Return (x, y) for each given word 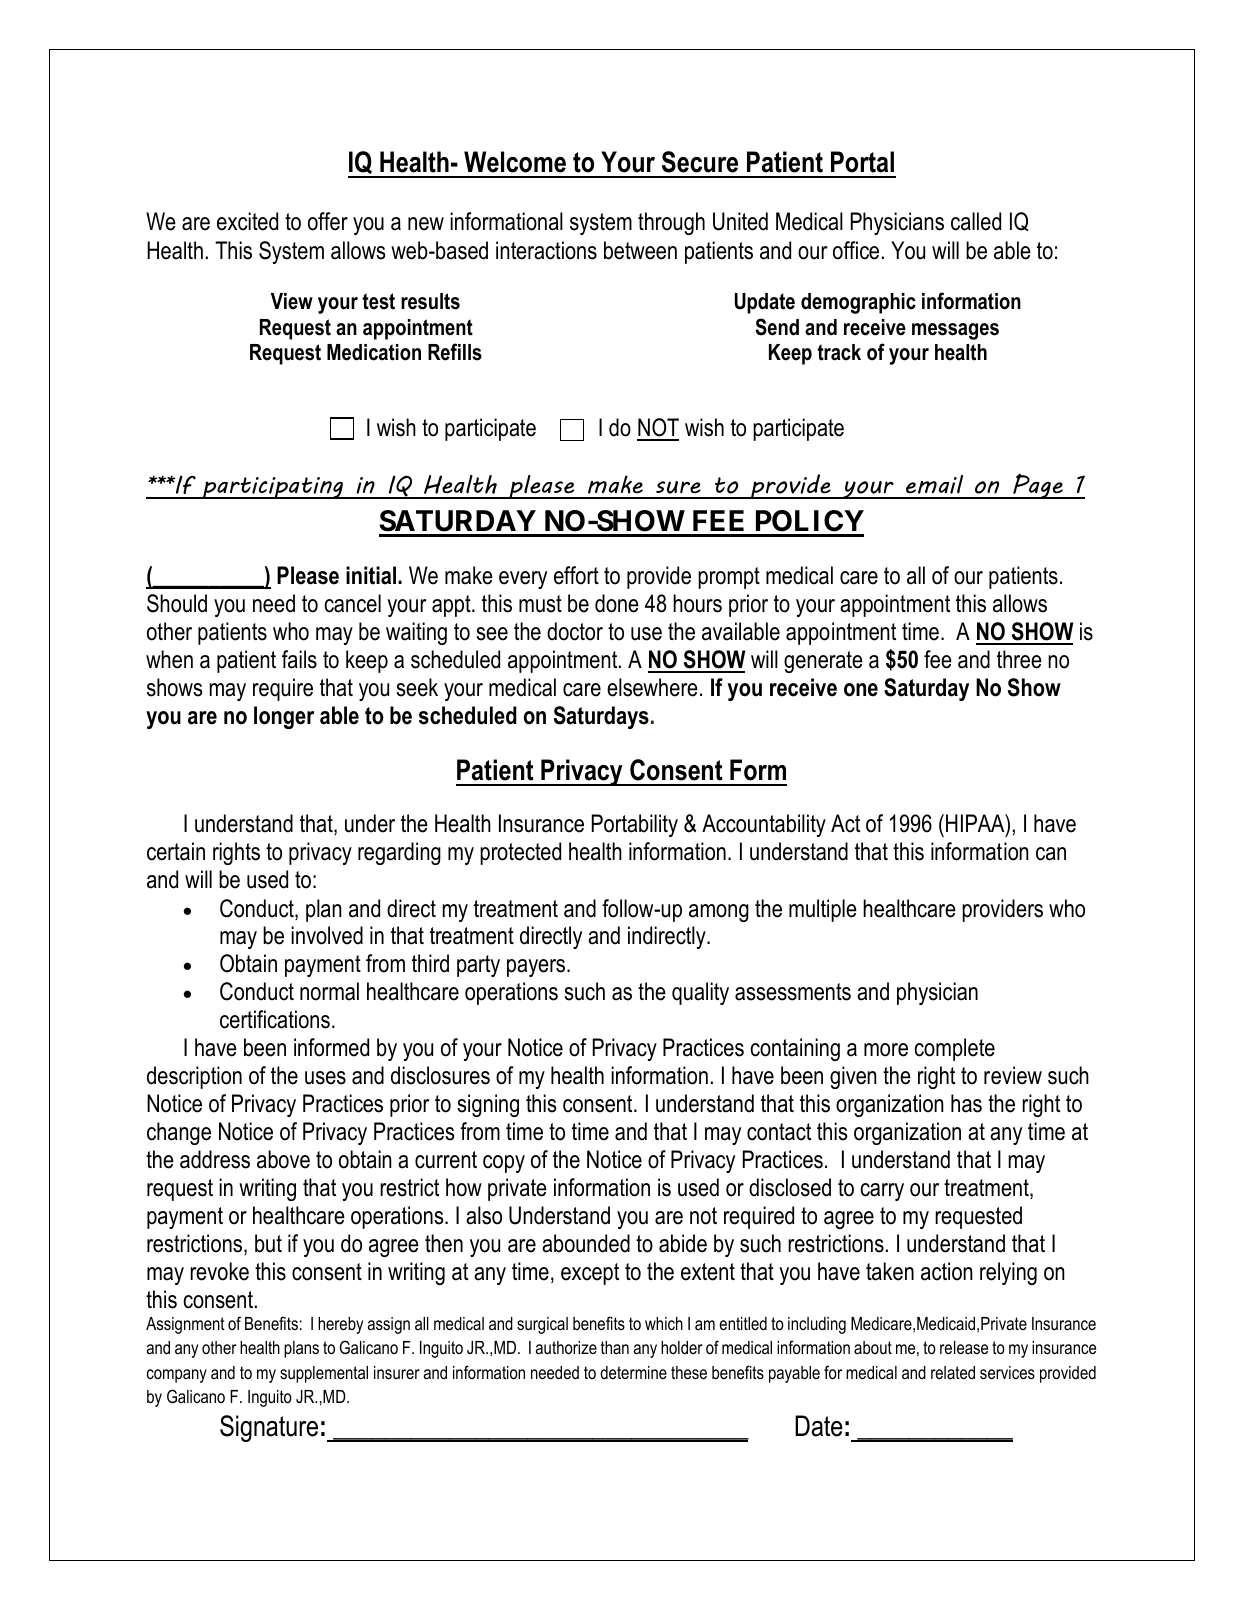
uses (325, 1078)
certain (176, 851)
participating (273, 488)
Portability (635, 825)
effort (576, 575)
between (640, 250)
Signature (269, 1428)
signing (488, 1105)
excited (247, 221)
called (976, 221)
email (934, 484)
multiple (823, 910)
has (966, 1103)
